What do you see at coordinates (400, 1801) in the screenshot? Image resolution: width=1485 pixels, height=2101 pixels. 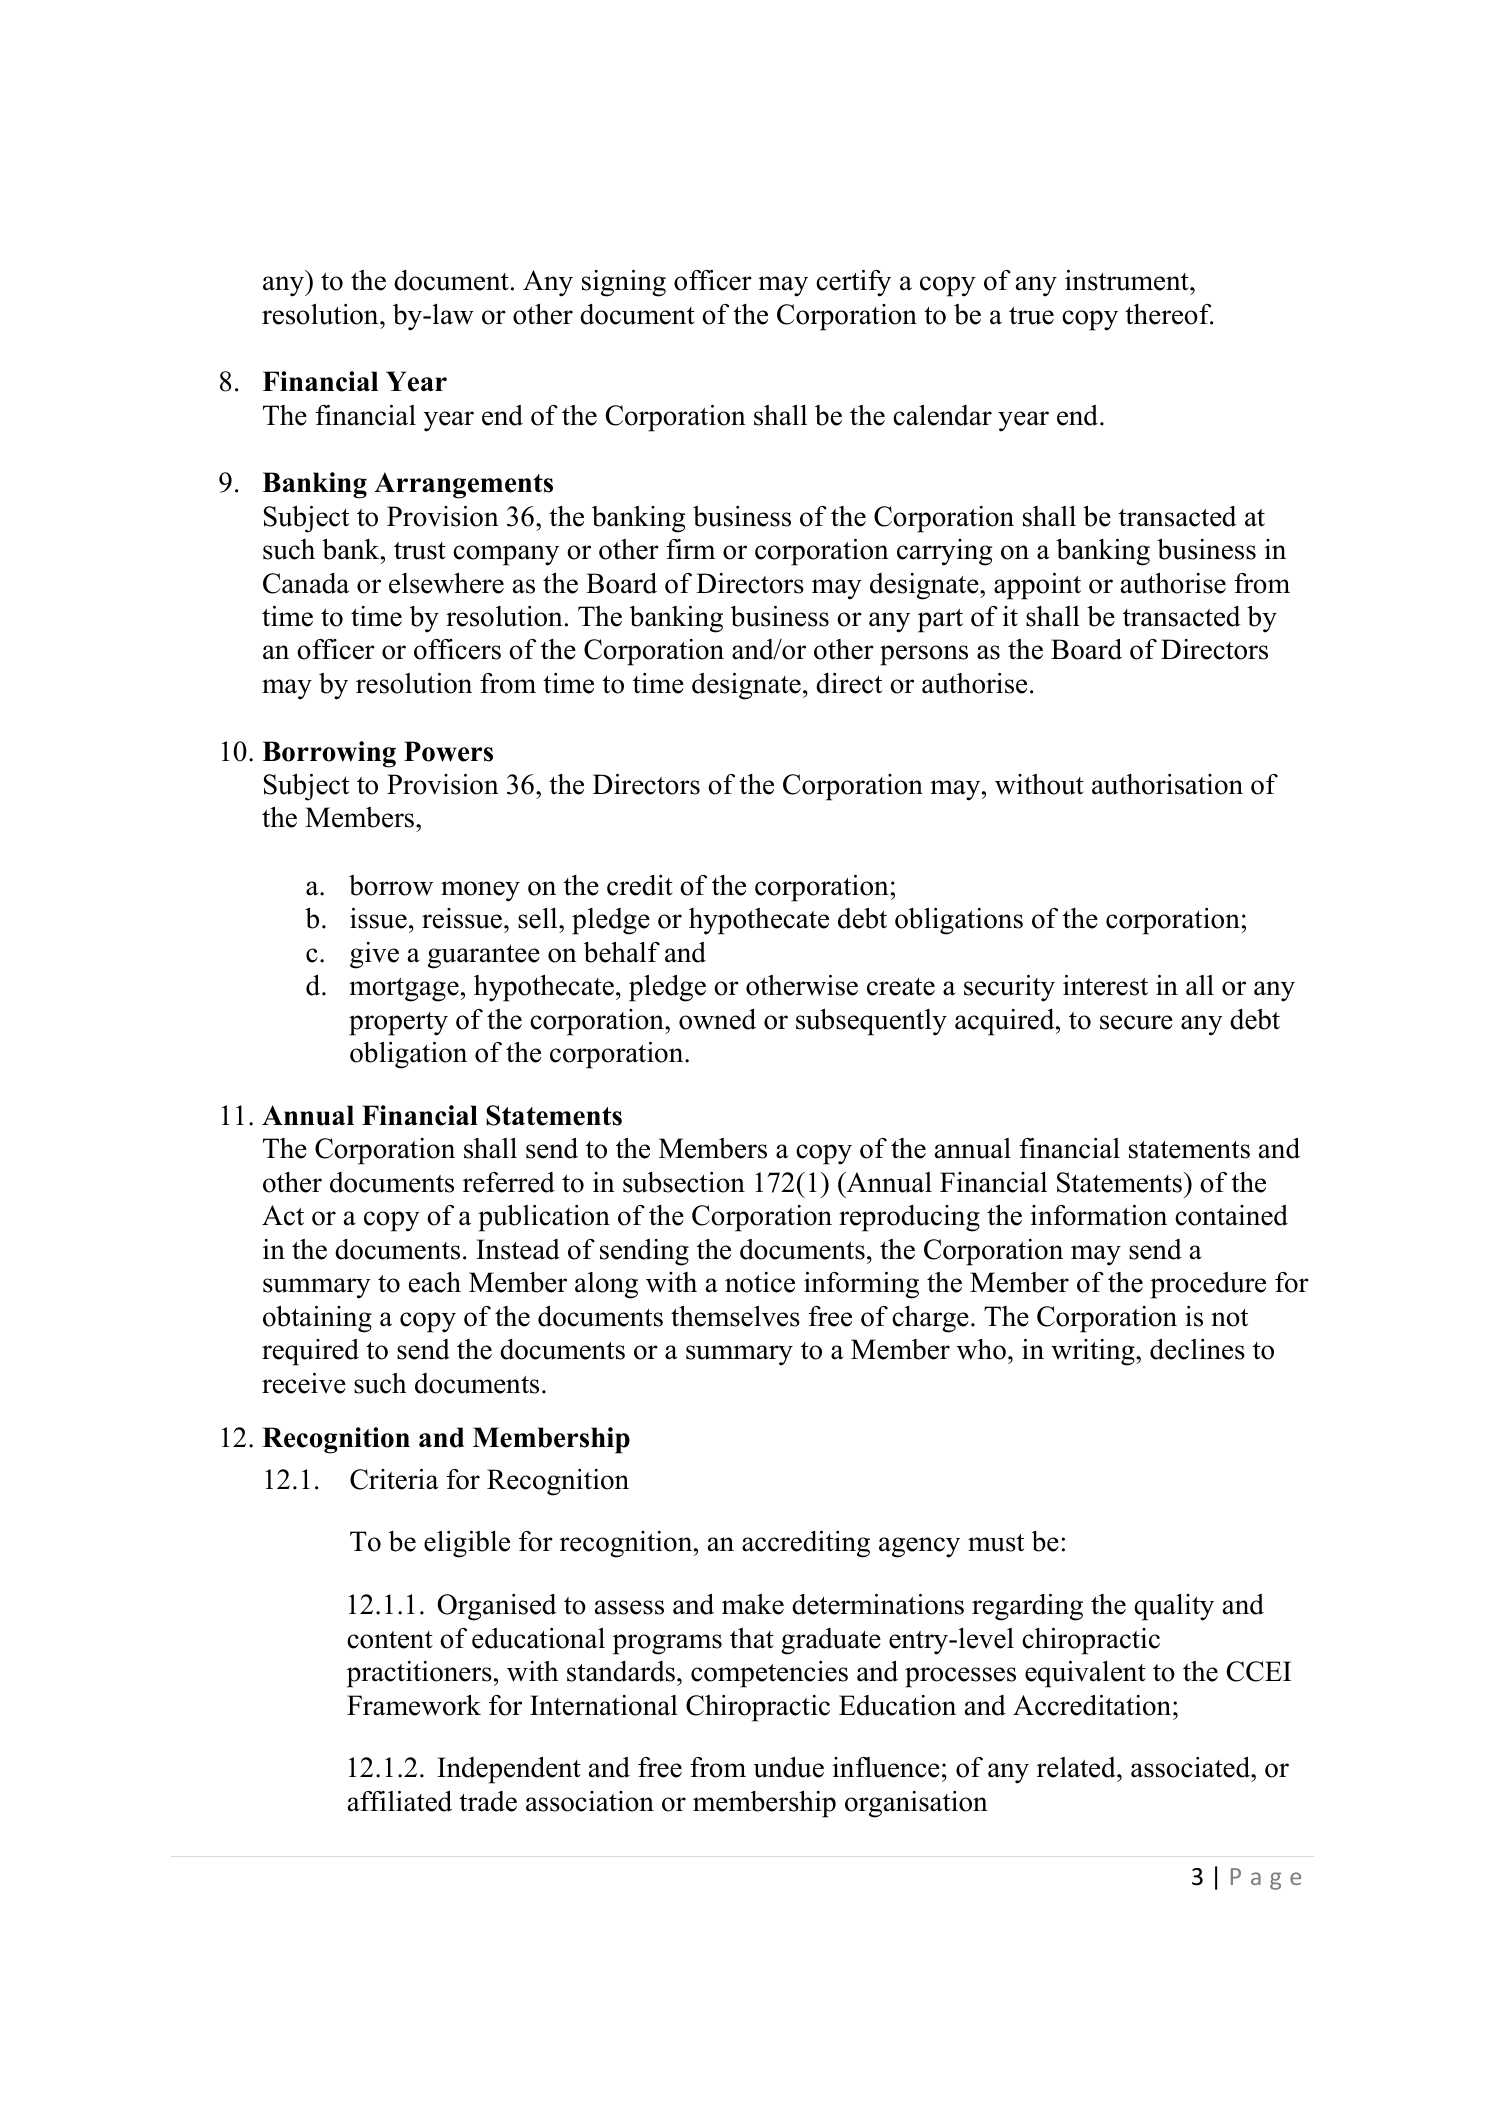 I see `affiliated` at bounding box center [400, 1801].
